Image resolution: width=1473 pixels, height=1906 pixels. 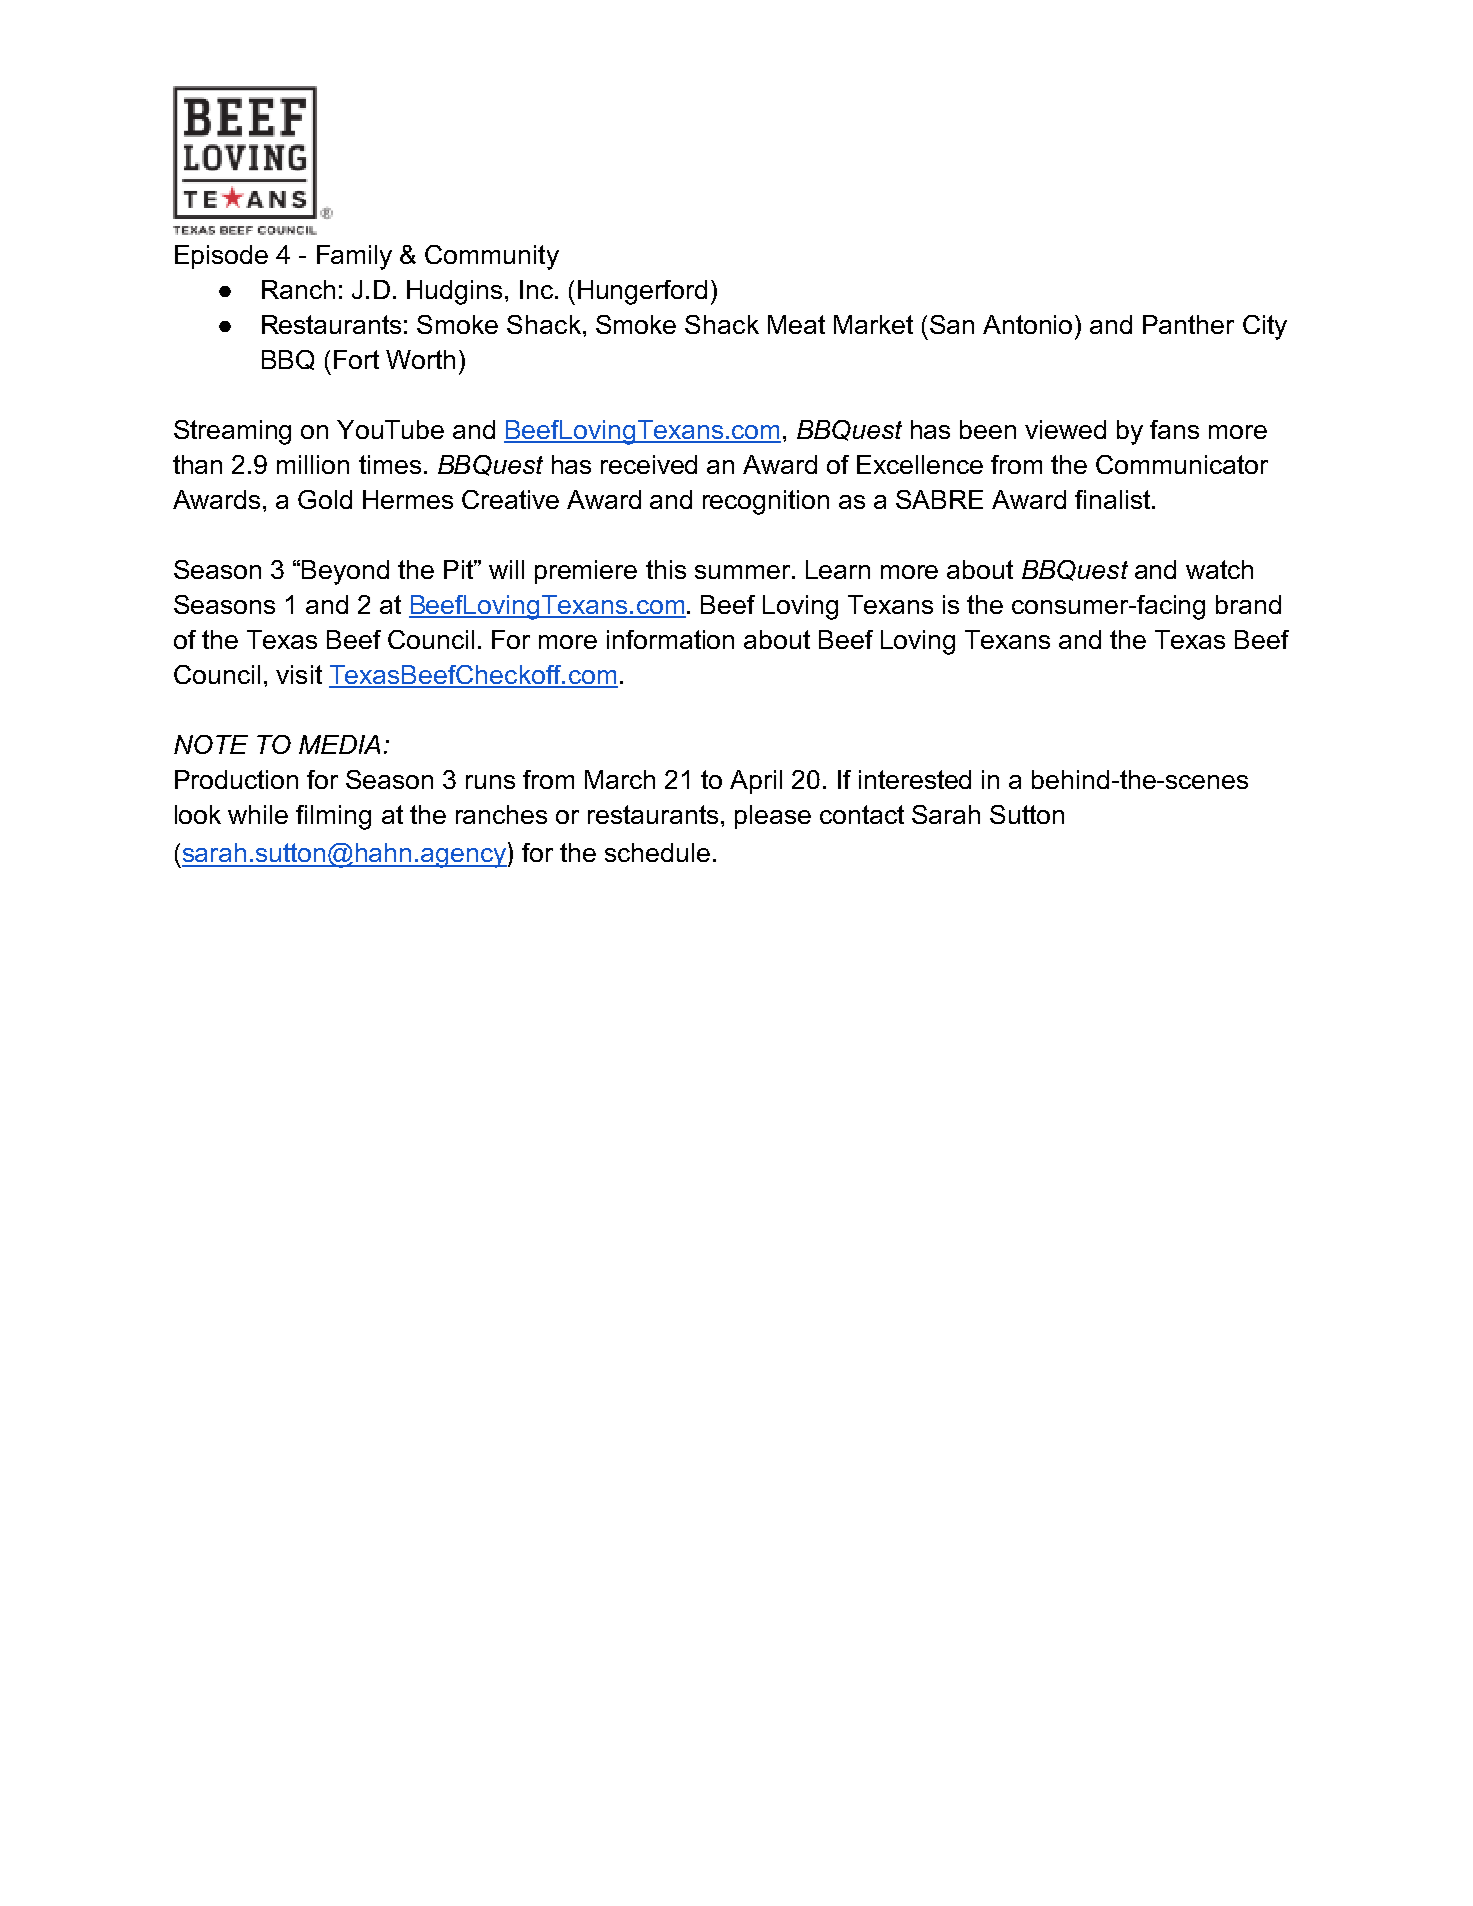 What do you see at coordinates (796, 324) in the screenshot?
I see `Meat` at bounding box center [796, 324].
